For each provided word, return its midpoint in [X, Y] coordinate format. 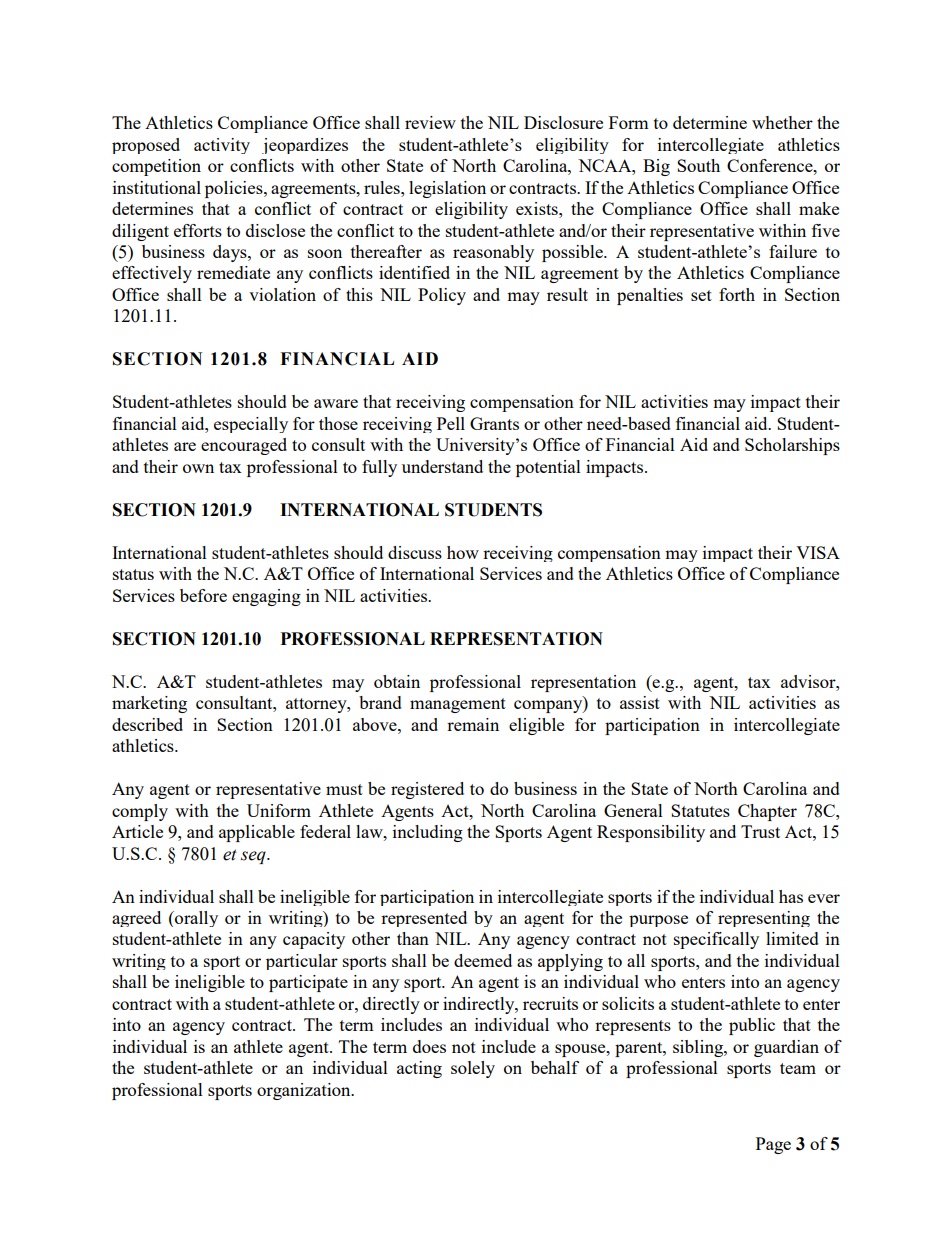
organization [305, 1091]
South [698, 165]
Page [773, 1145]
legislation [447, 189]
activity [222, 146]
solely [473, 1069]
